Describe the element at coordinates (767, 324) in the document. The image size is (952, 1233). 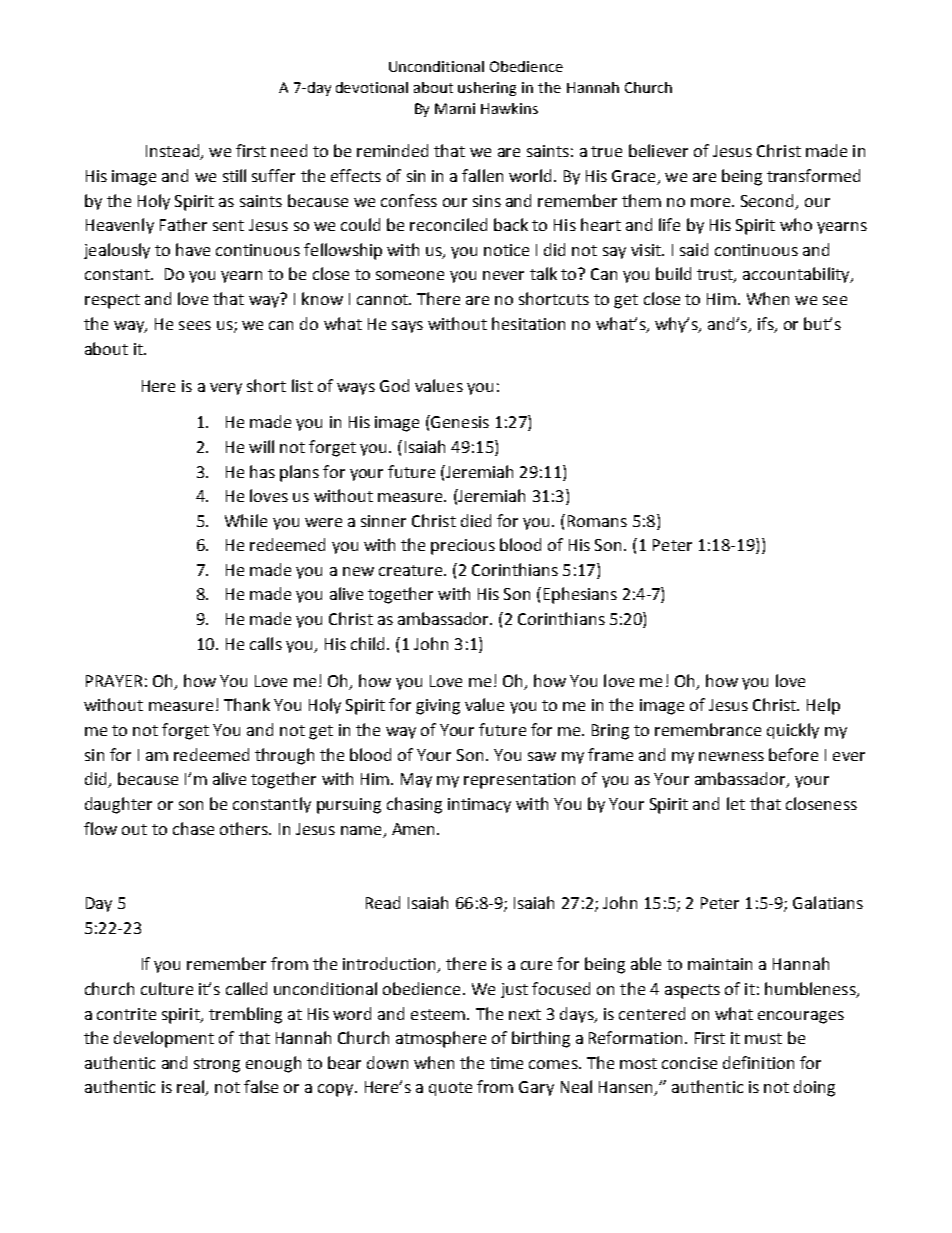
I see `ifs` at that location.
